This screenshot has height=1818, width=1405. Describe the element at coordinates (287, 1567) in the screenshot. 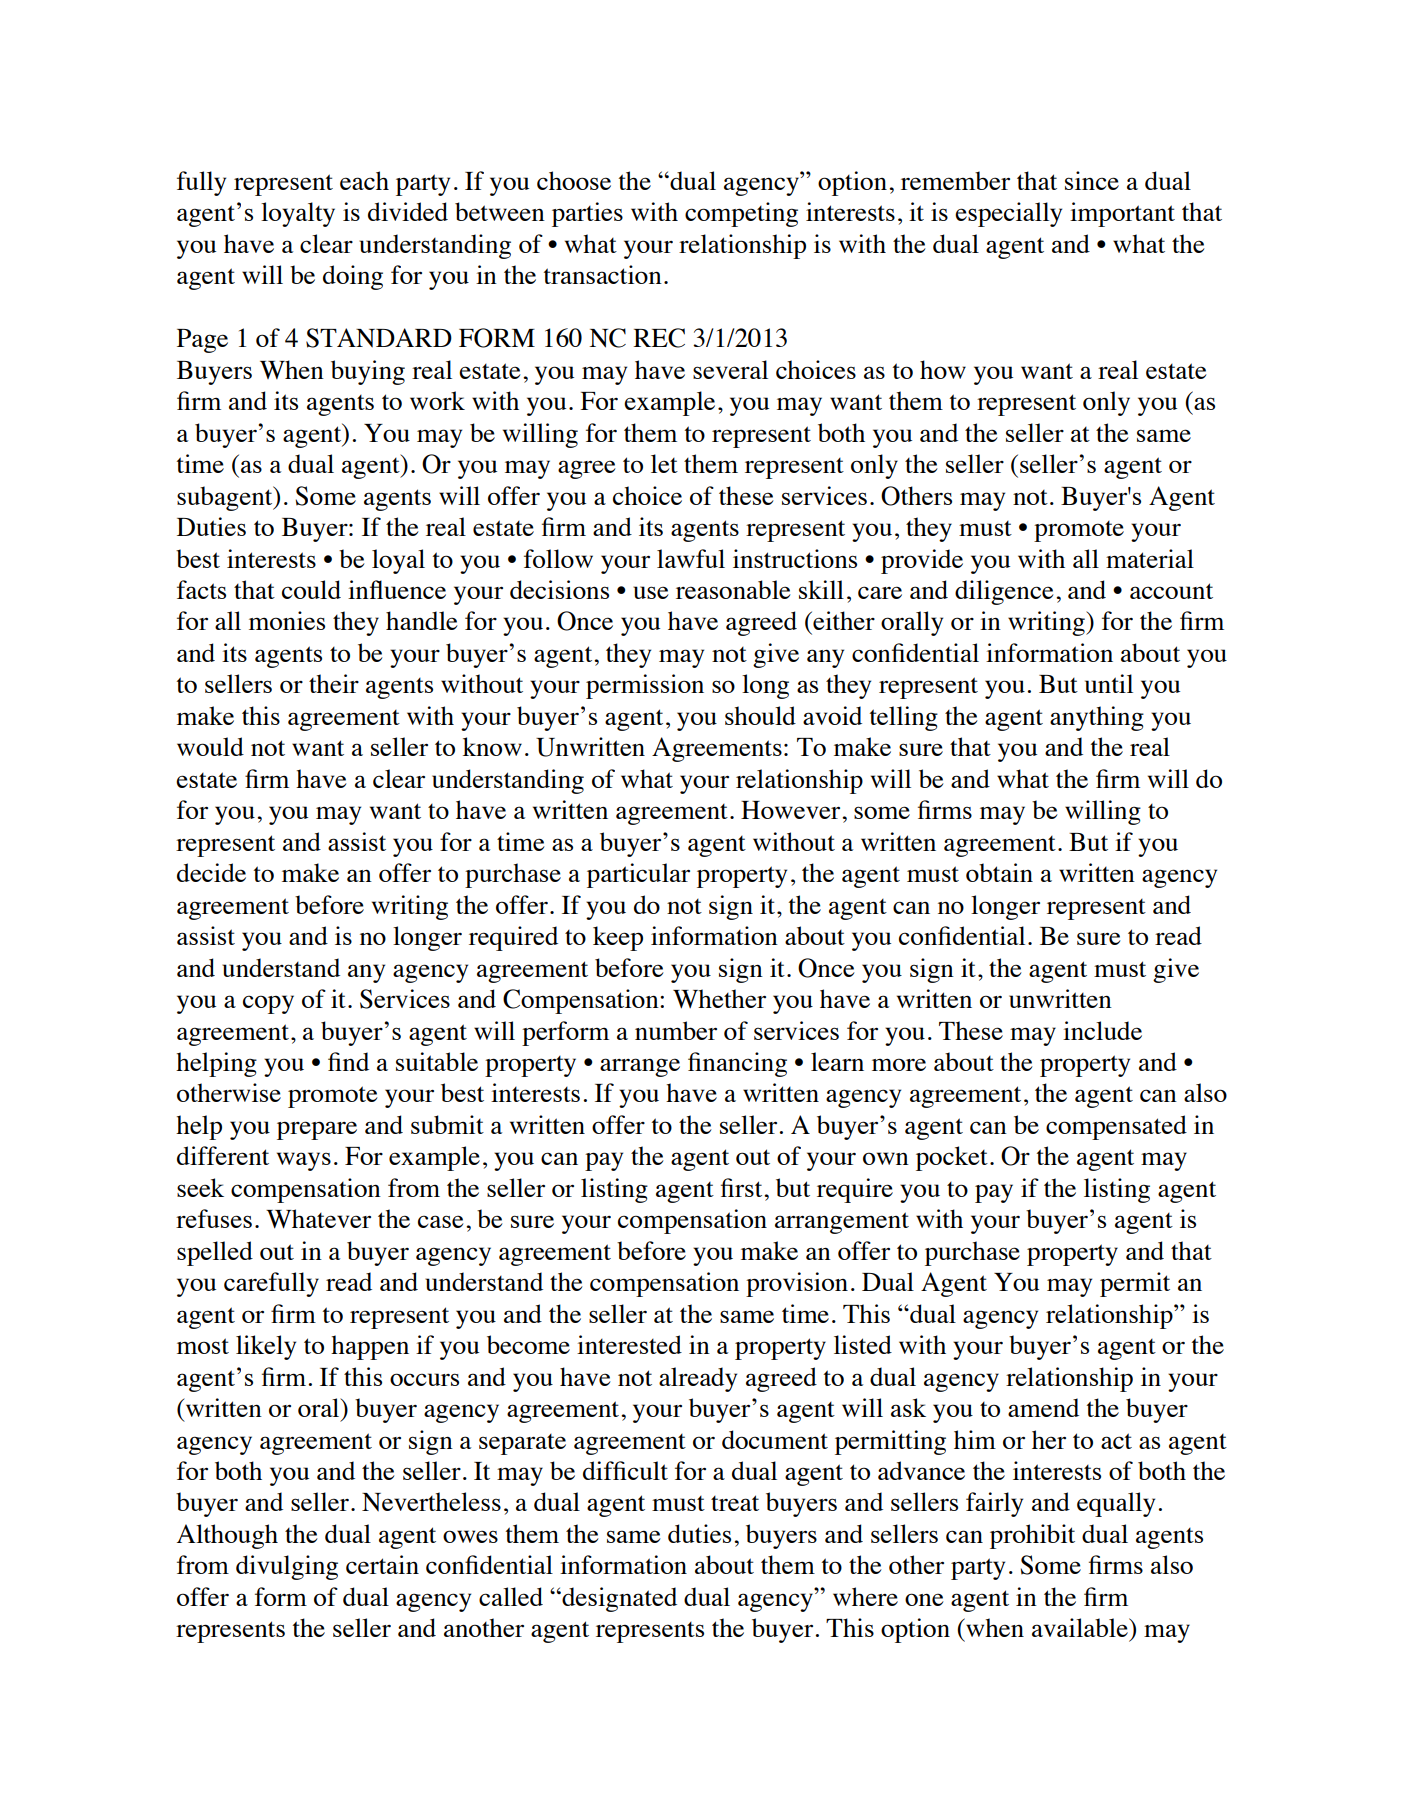

I see `divulging` at that location.
